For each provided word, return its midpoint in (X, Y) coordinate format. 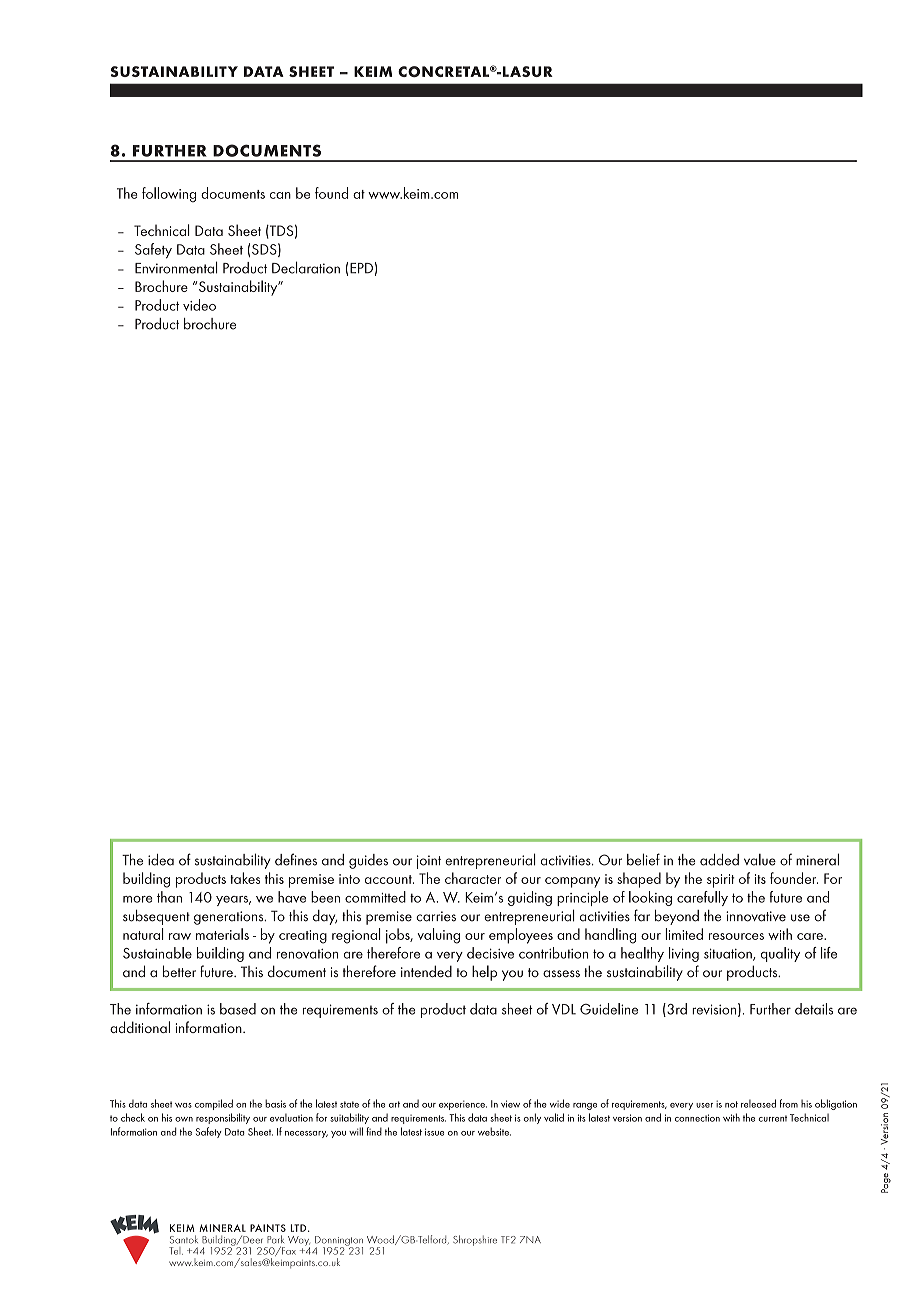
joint (429, 862)
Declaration (306, 267)
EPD (361, 268)
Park (275, 1239)
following (169, 195)
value (760, 860)
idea (161, 860)
